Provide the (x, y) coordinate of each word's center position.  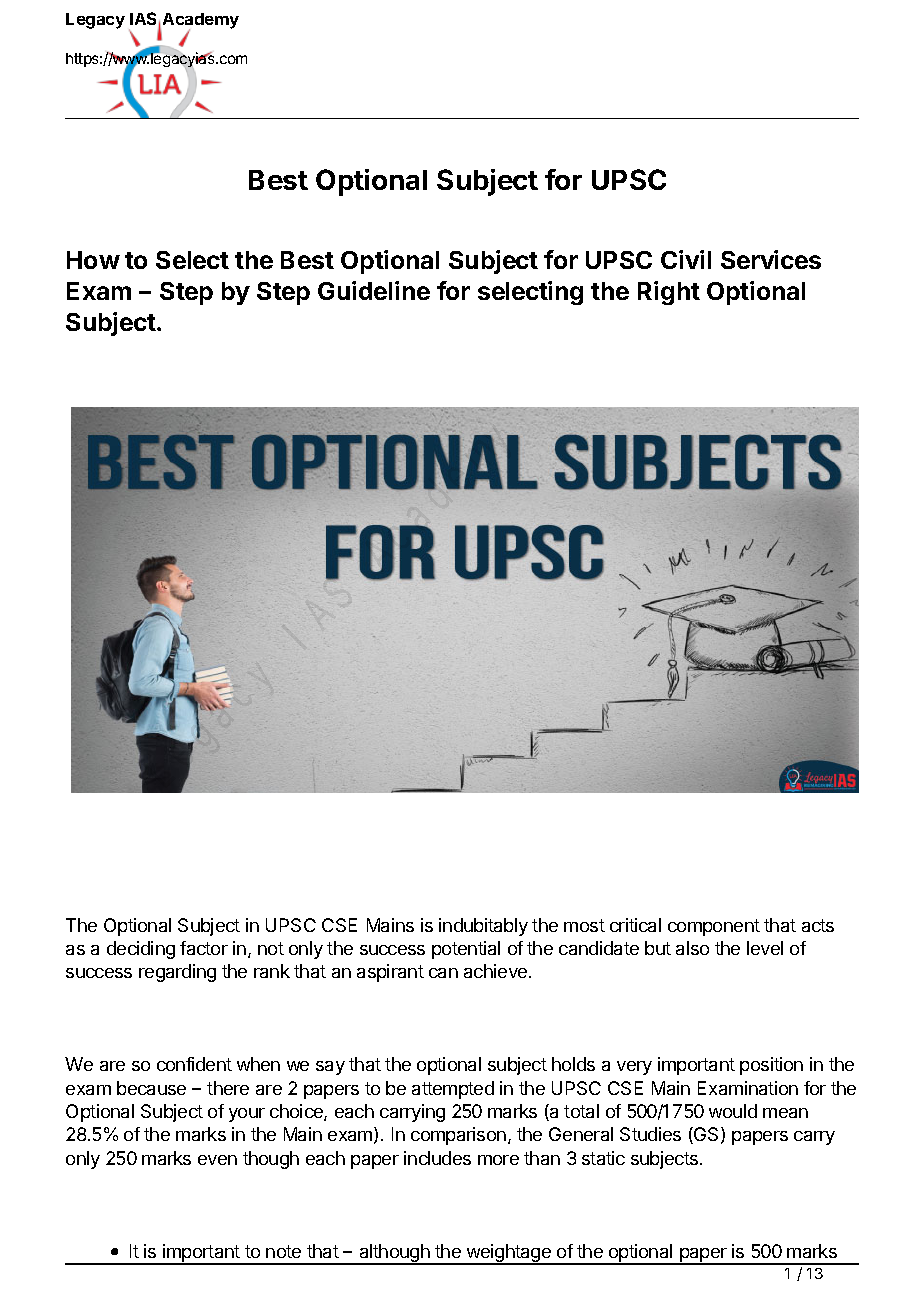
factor (204, 948)
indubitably (483, 927)
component (714, 927)
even (217, 1160)
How (93, 260)
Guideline (374, 290)
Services (771, 259)
